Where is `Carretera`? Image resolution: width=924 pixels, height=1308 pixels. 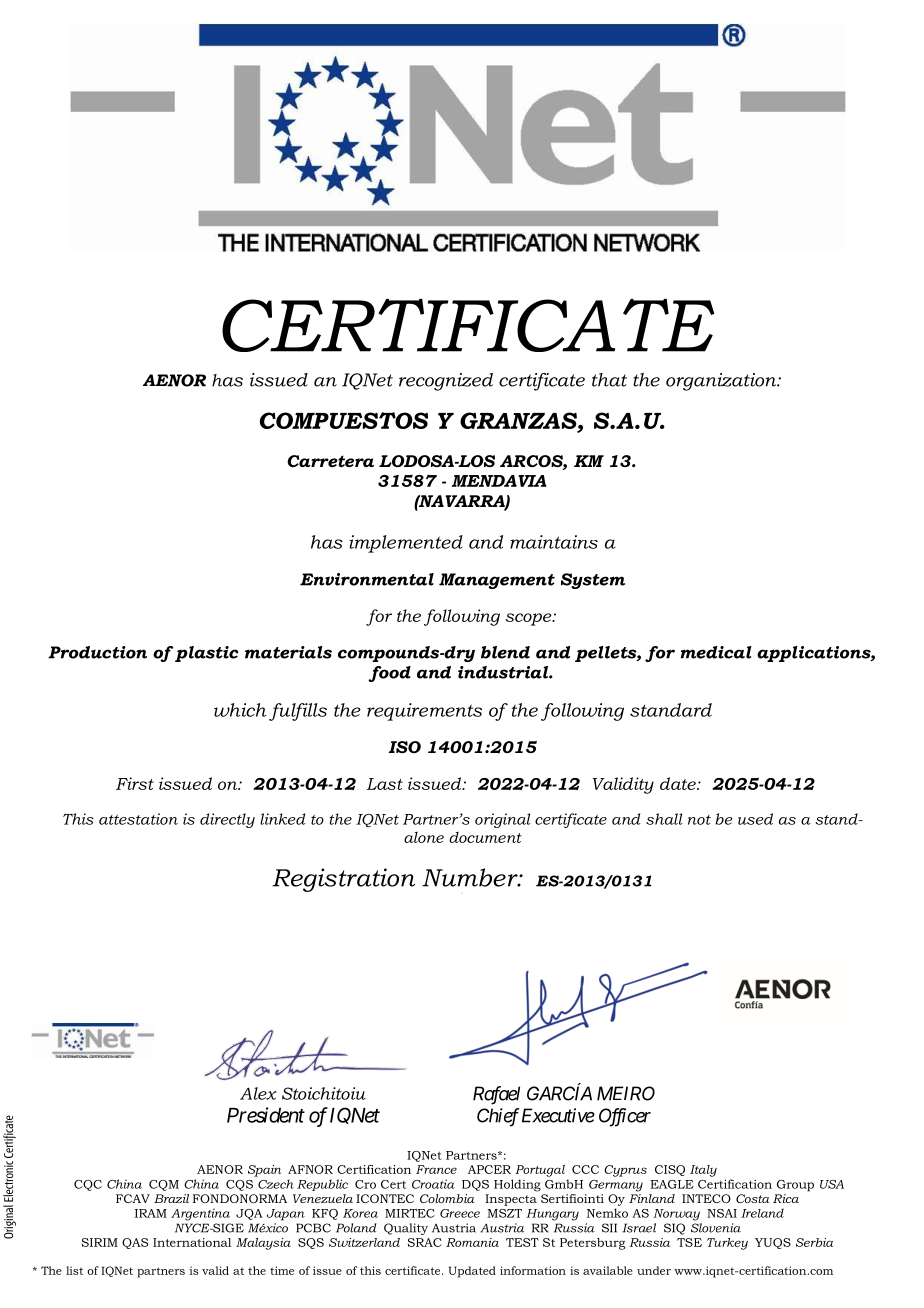 Carretera is located at coordinates (330, 461).
